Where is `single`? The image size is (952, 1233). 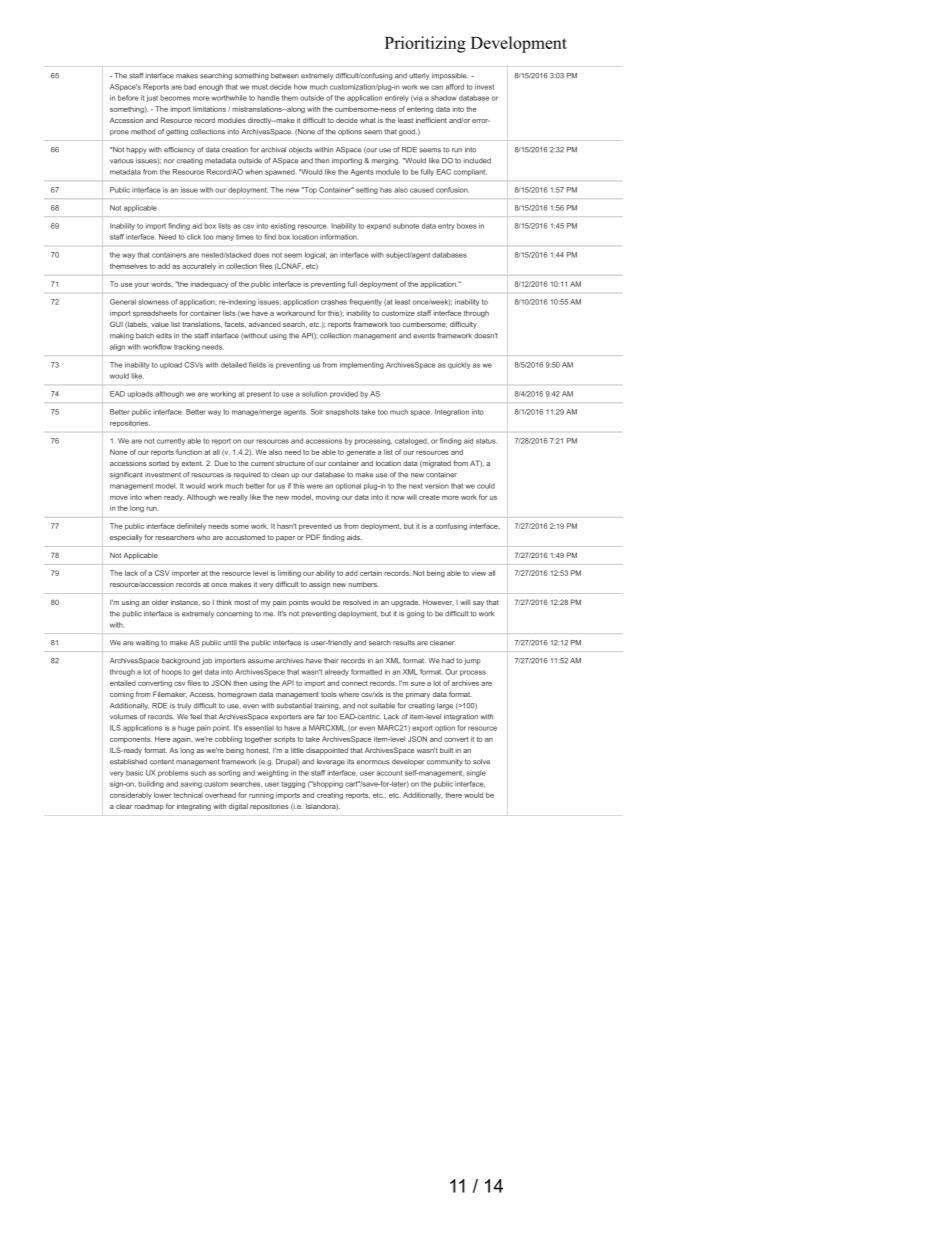
single is located at coordinates (476, 773).
